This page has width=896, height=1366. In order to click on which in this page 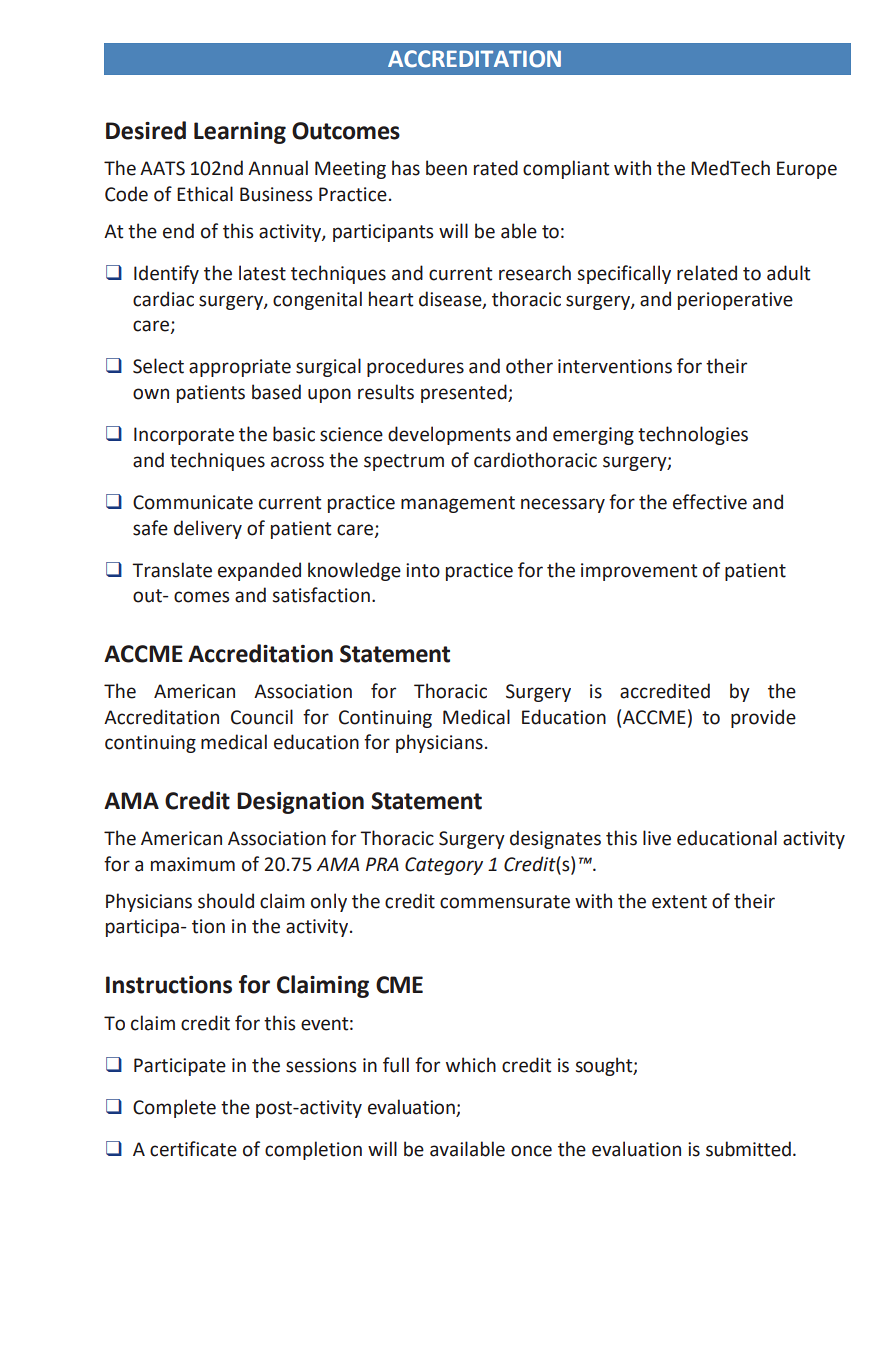, I will do `click(471, 1065)`.
